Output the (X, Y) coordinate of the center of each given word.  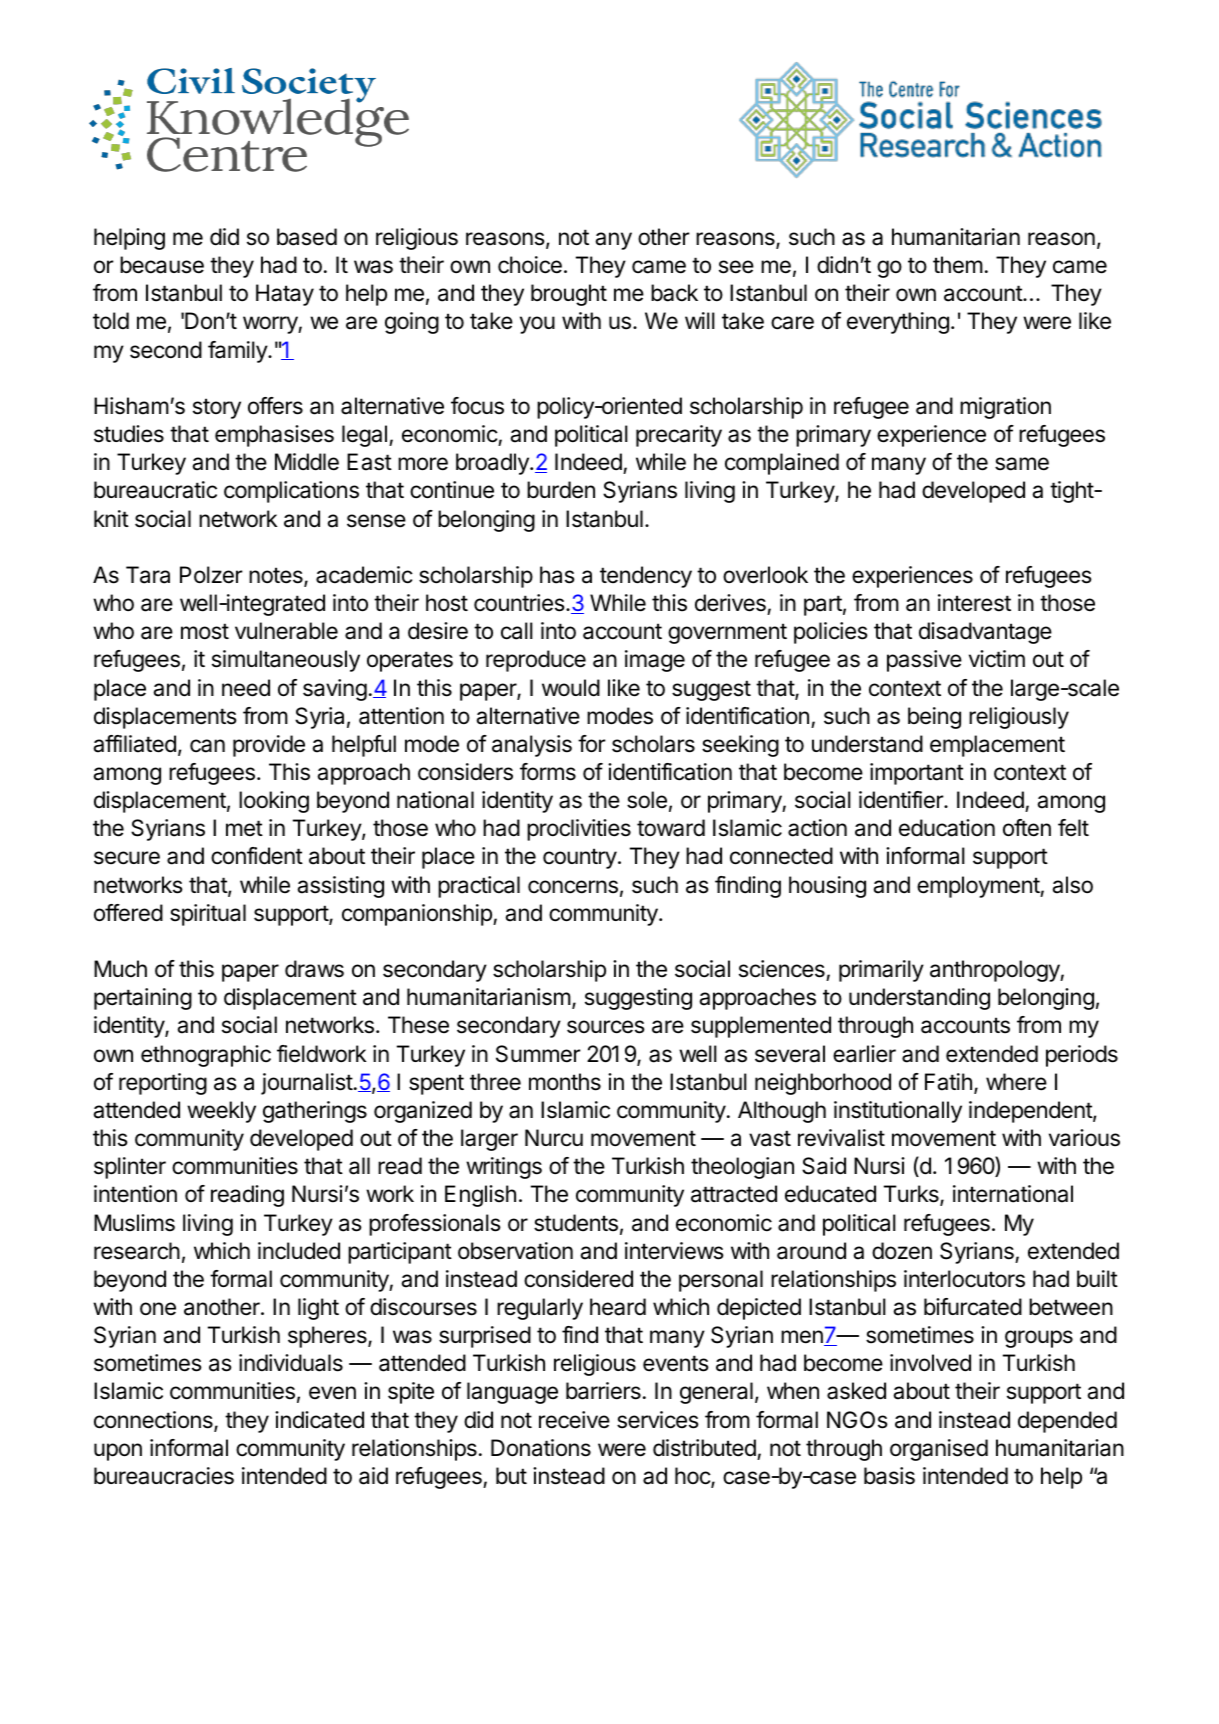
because (162, 265)
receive (574, 1420)
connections (154, 1421)
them (958, 265)
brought (569, 295)
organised (939, 1450)
